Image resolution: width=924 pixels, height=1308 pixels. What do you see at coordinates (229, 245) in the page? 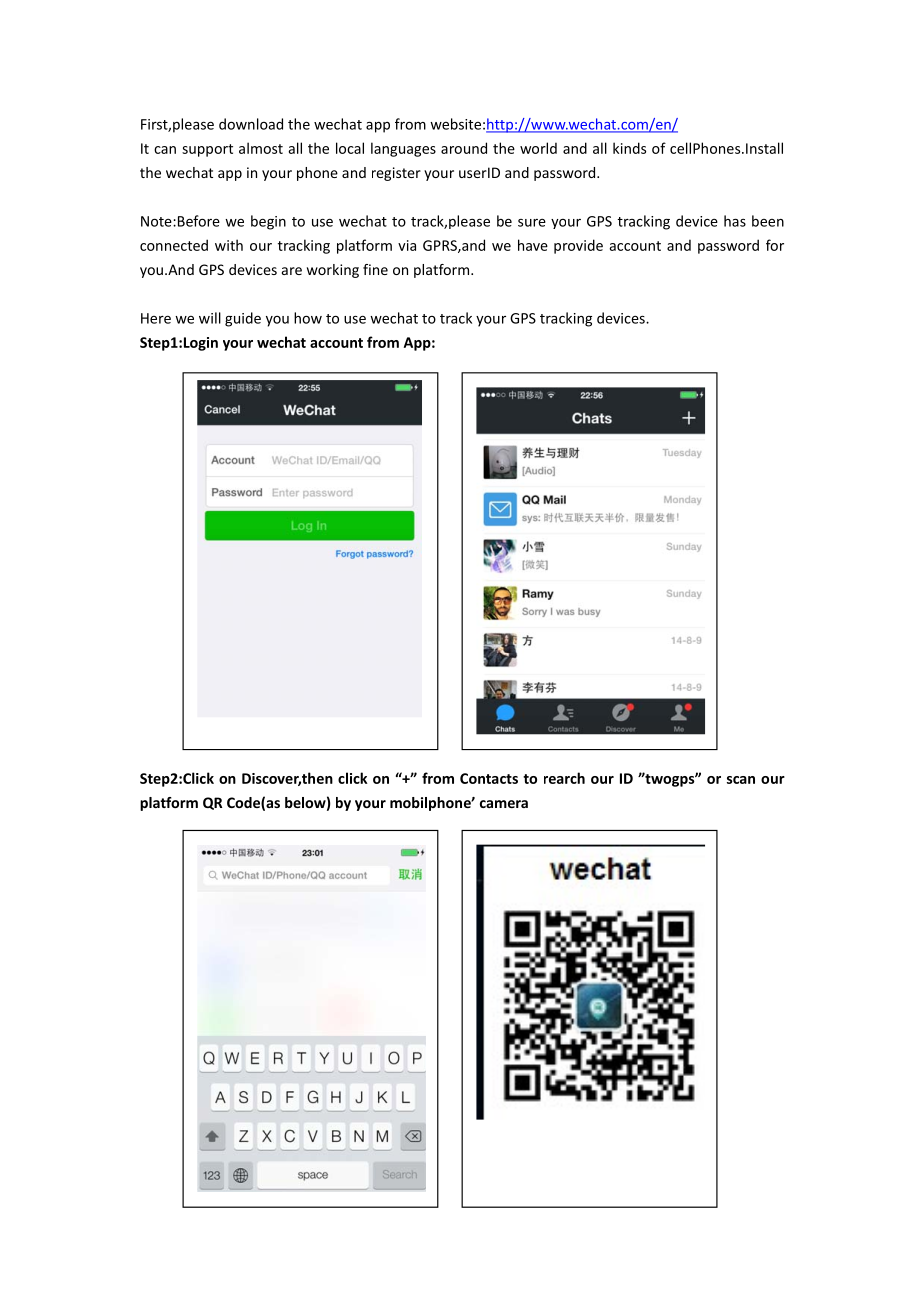
I see `with` at bounding box center [229, 245].
